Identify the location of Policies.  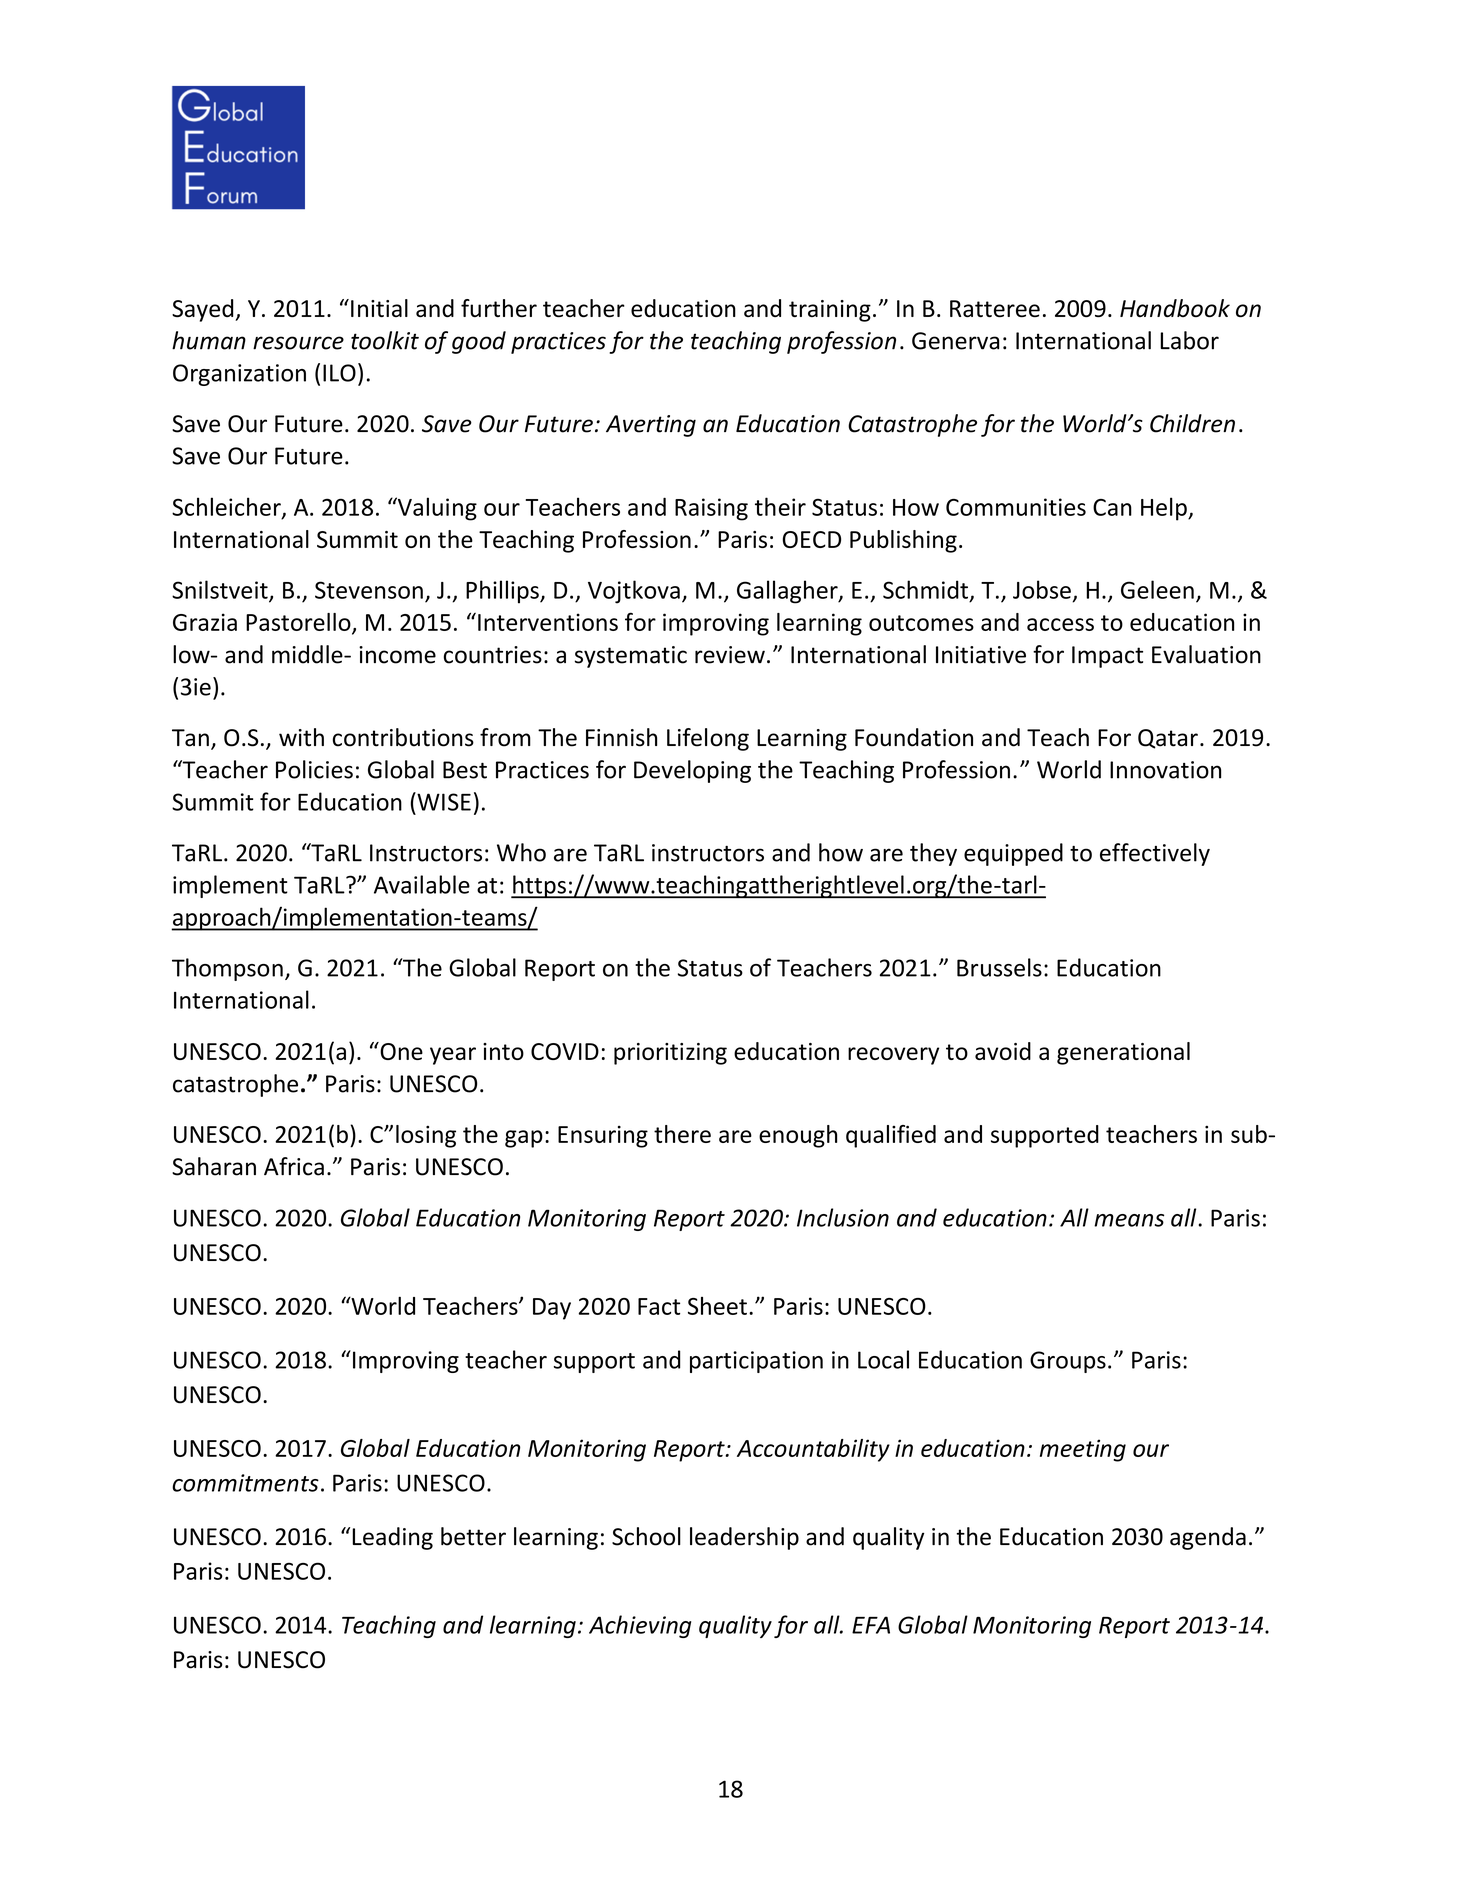
(314, 769).
